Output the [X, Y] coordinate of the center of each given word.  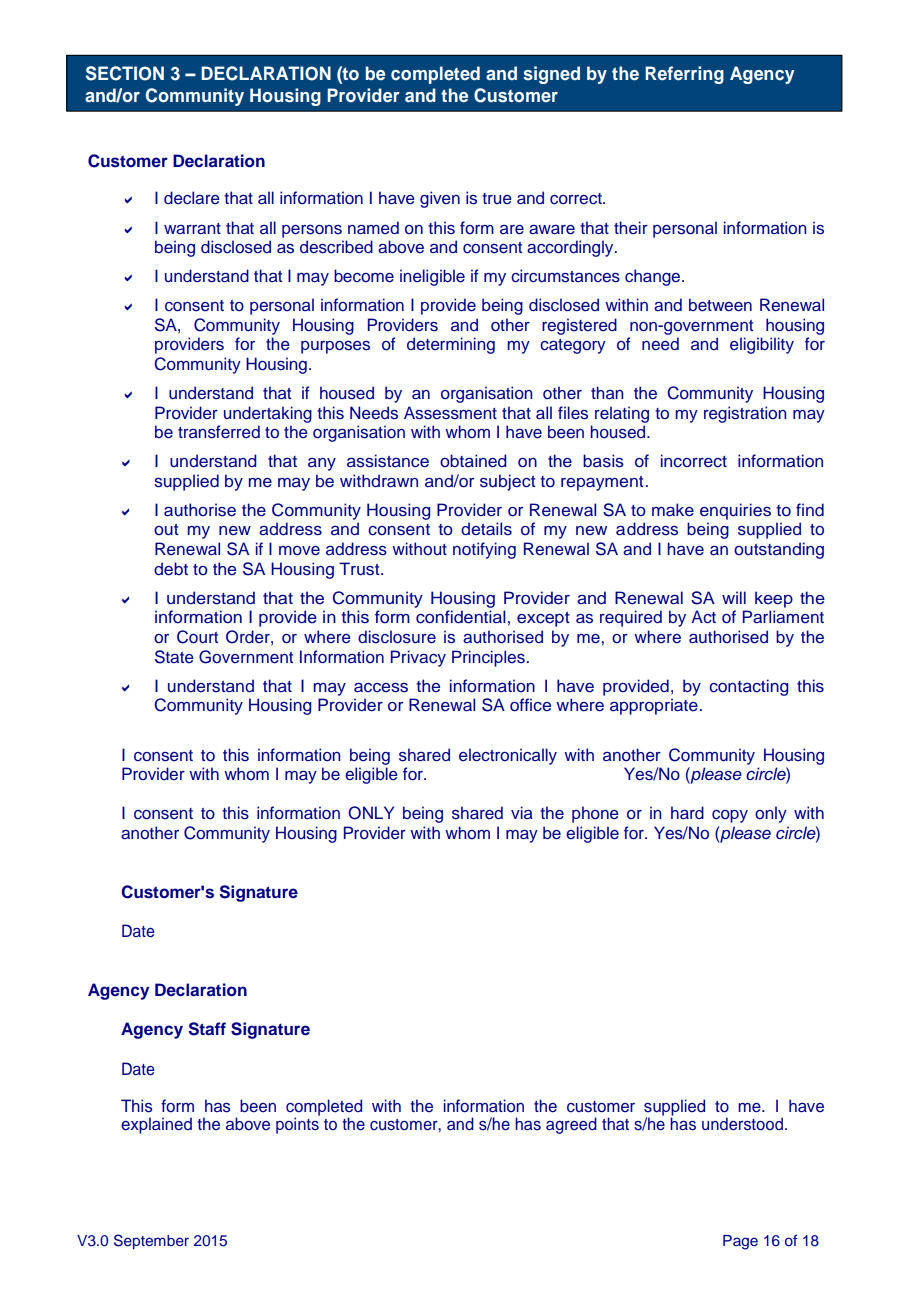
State [174, 657]
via [522, 812]
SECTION [125, 73]
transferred [219, 432]
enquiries [735, 511]
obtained [473, 461]
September [151, 1241]
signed [551, 75]
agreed [571, 1125]
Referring [684, 75]
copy [730, 816]
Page [740, 1242]
